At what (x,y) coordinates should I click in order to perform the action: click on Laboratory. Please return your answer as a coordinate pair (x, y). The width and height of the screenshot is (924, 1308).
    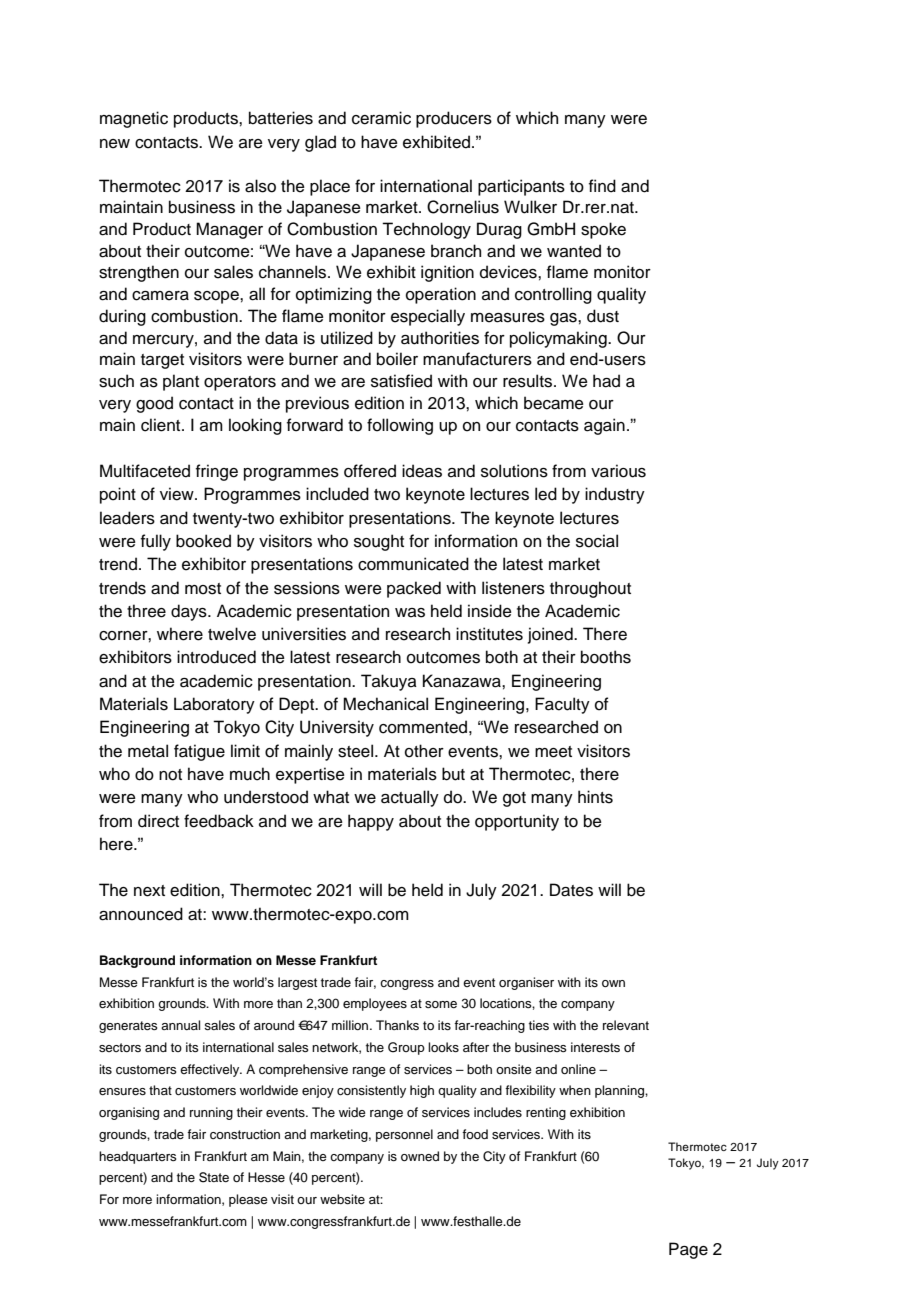
    Looking at the image, I should click on (214, 705).
